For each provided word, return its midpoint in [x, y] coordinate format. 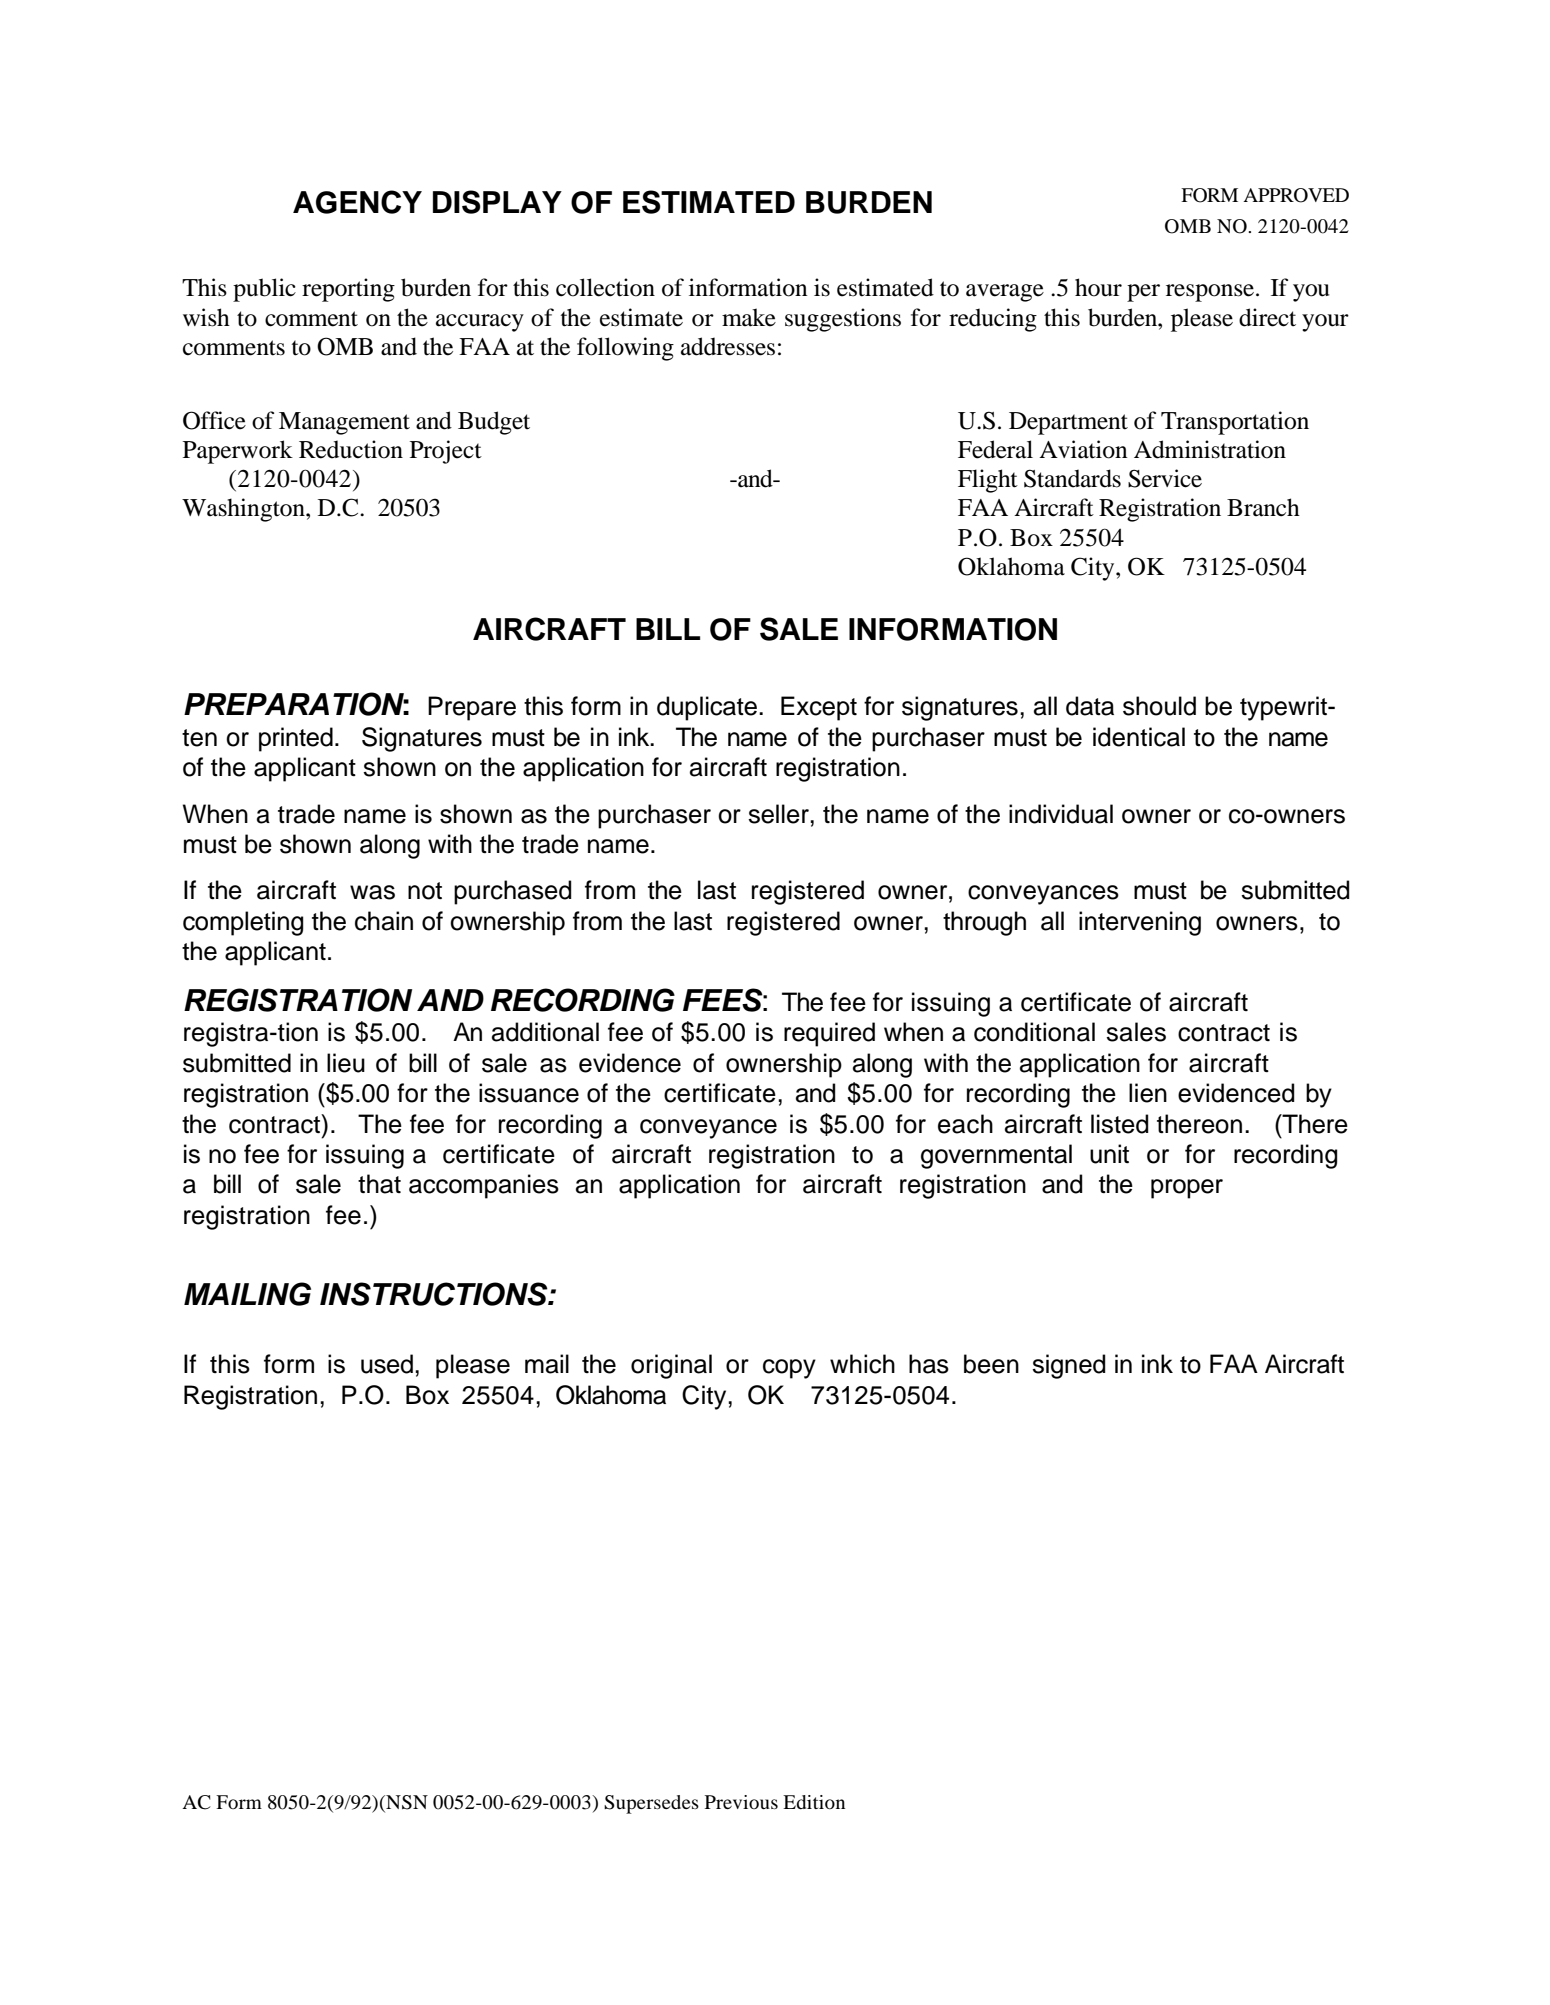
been [991, 1364]
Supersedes [651, 1804]
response [1210, 293]
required [829, 1034]
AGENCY [357, 202]
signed [1068, 1366]
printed [296, 739]
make [749, 317]
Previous [741, 1802]
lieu [346, 1063]
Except [819, 708]
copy [789, 1369]
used [387, 1364]
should [1159, 706]
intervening [1140, 923]
